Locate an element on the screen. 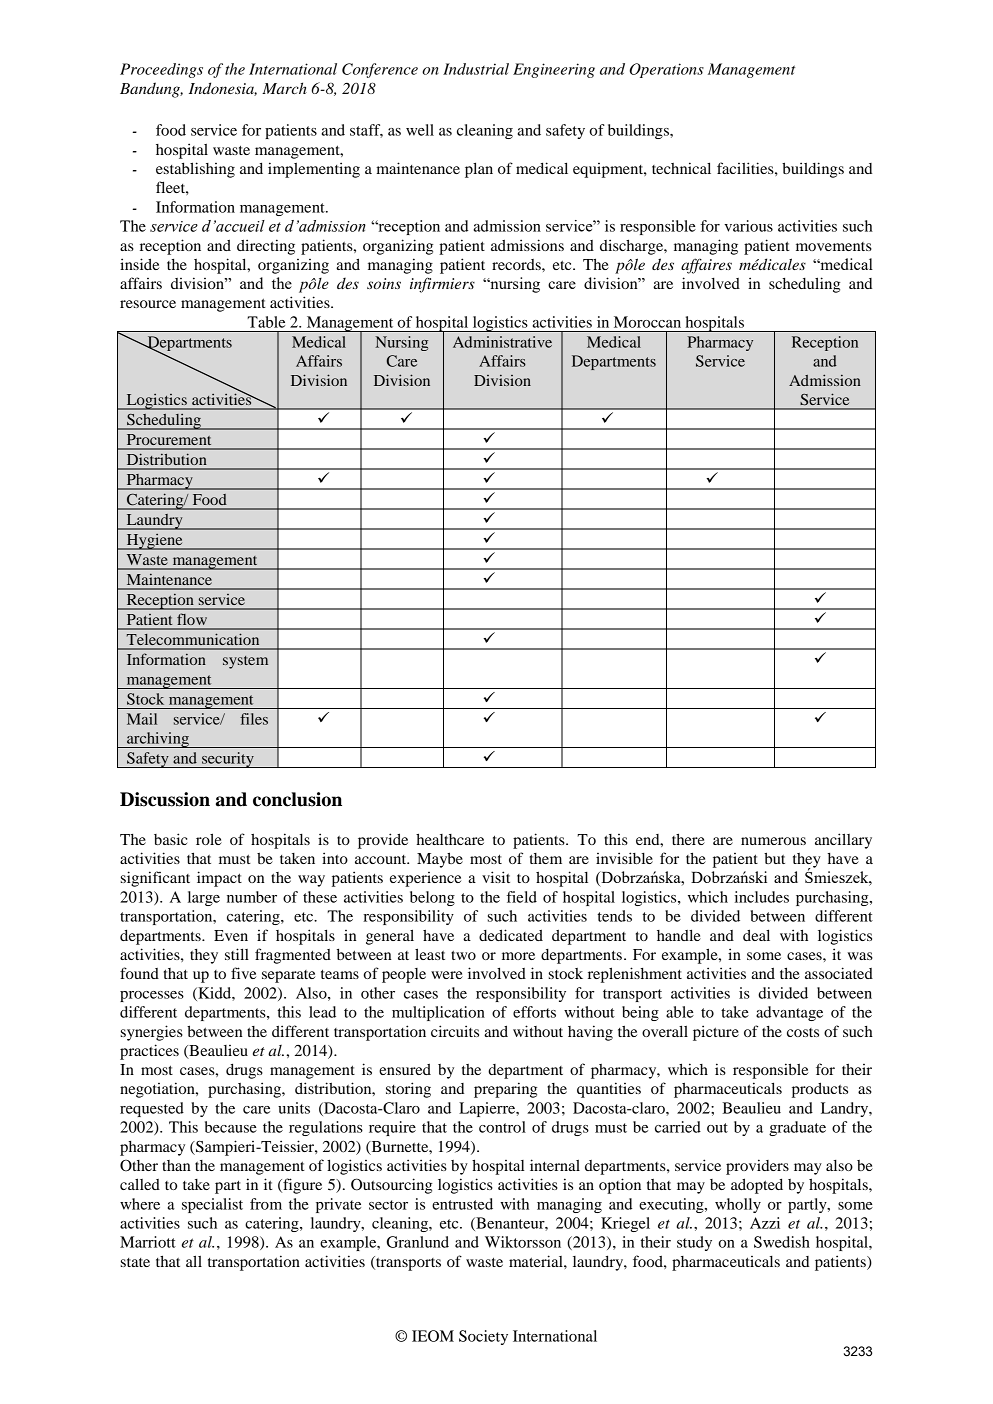  Industrial is located at coordinates (476, 69).
